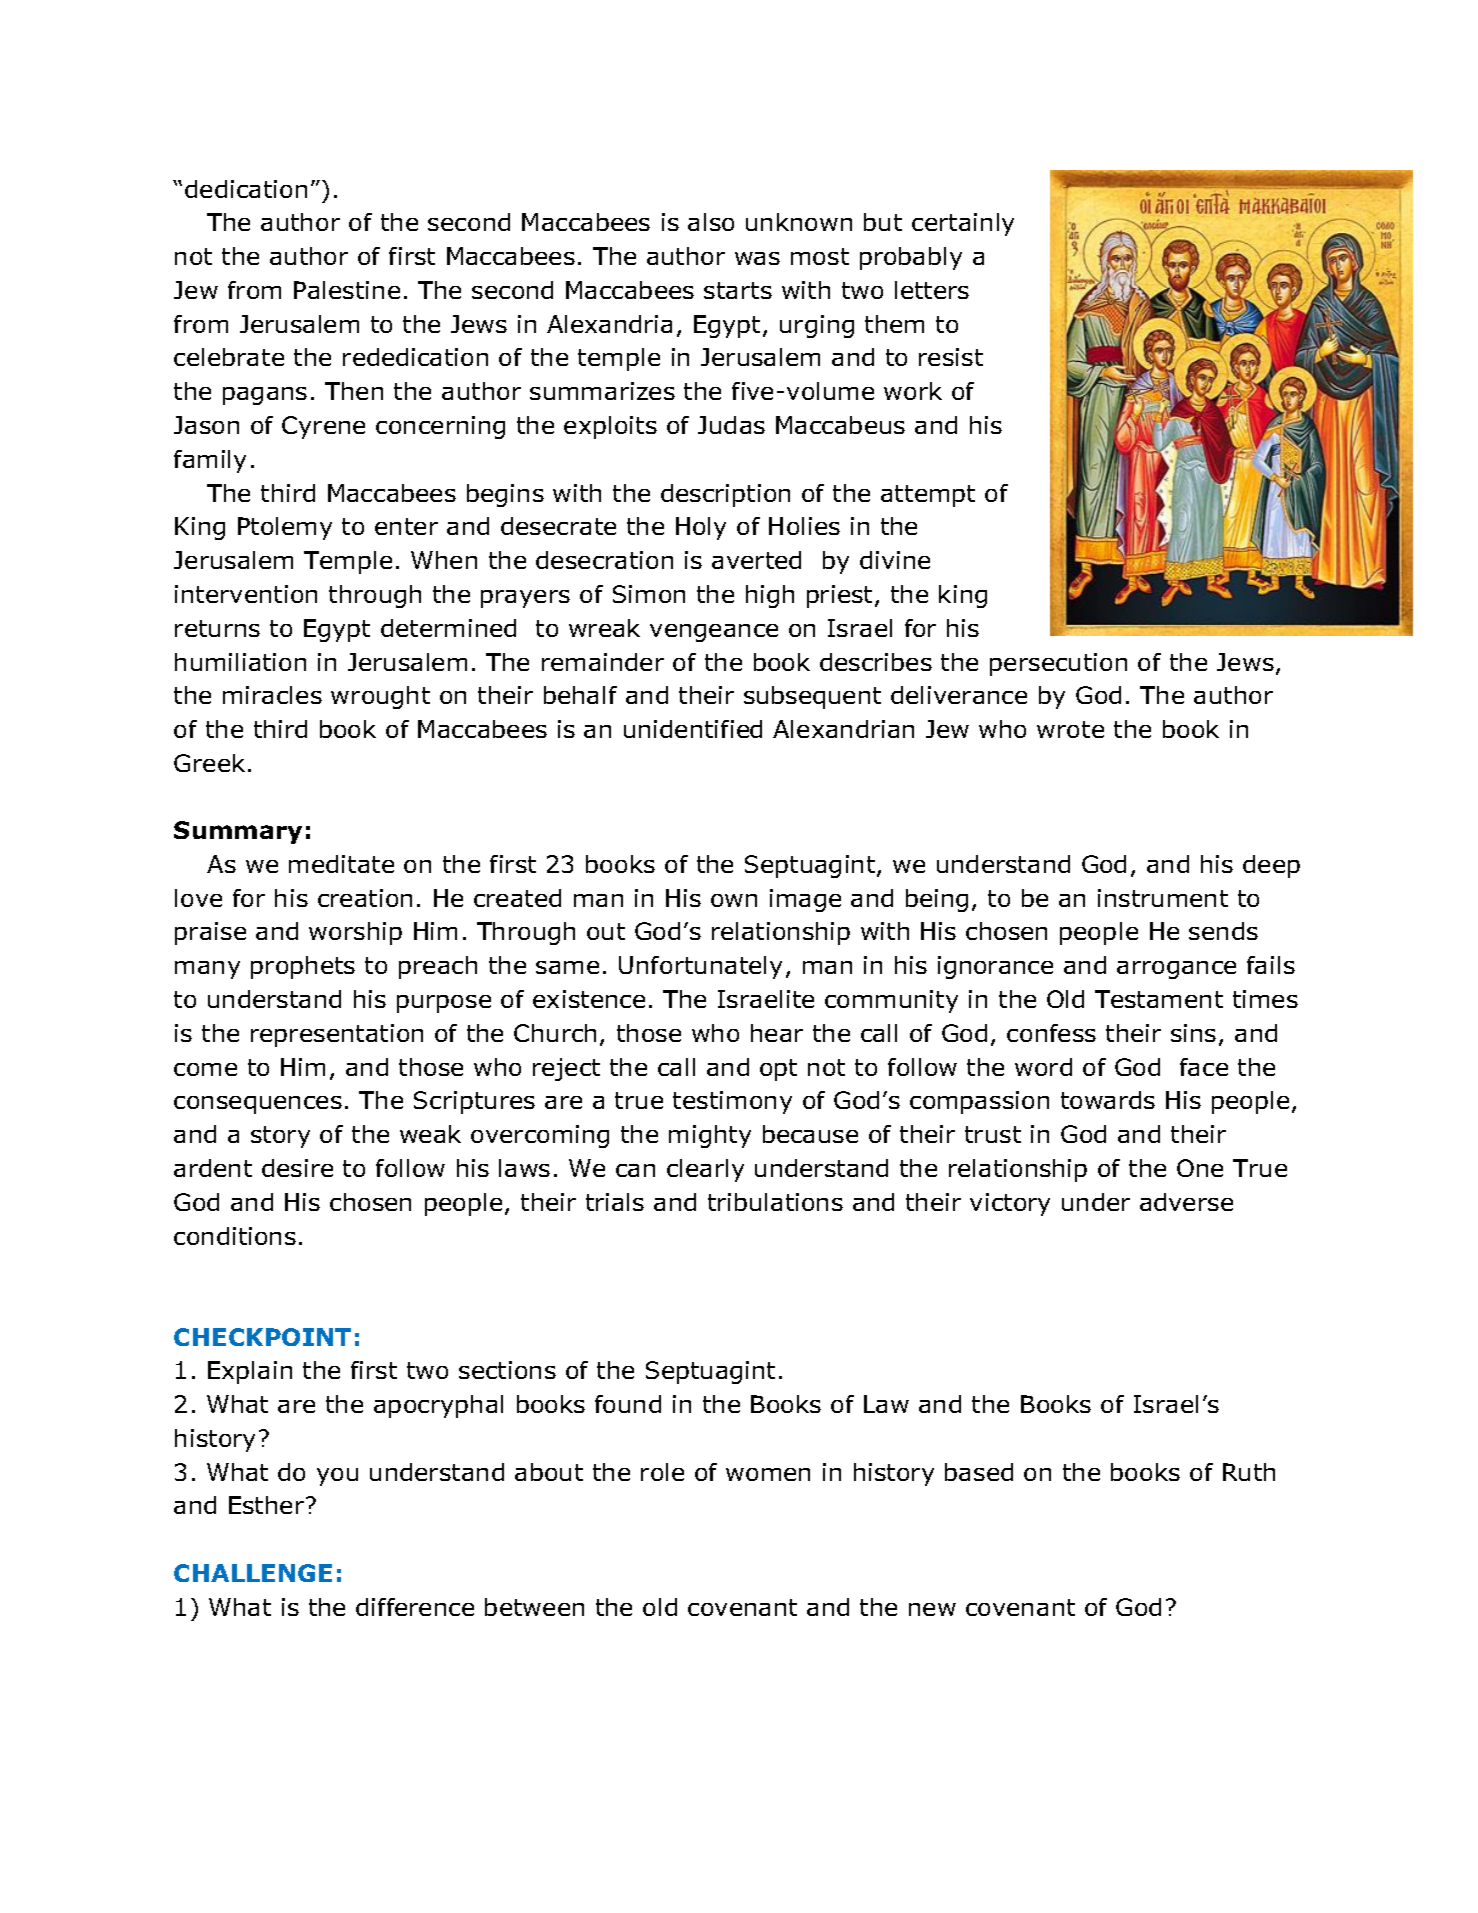  Describe the element at coordinates (963, 224) in the screenshot. I see `certainly` at that location.
